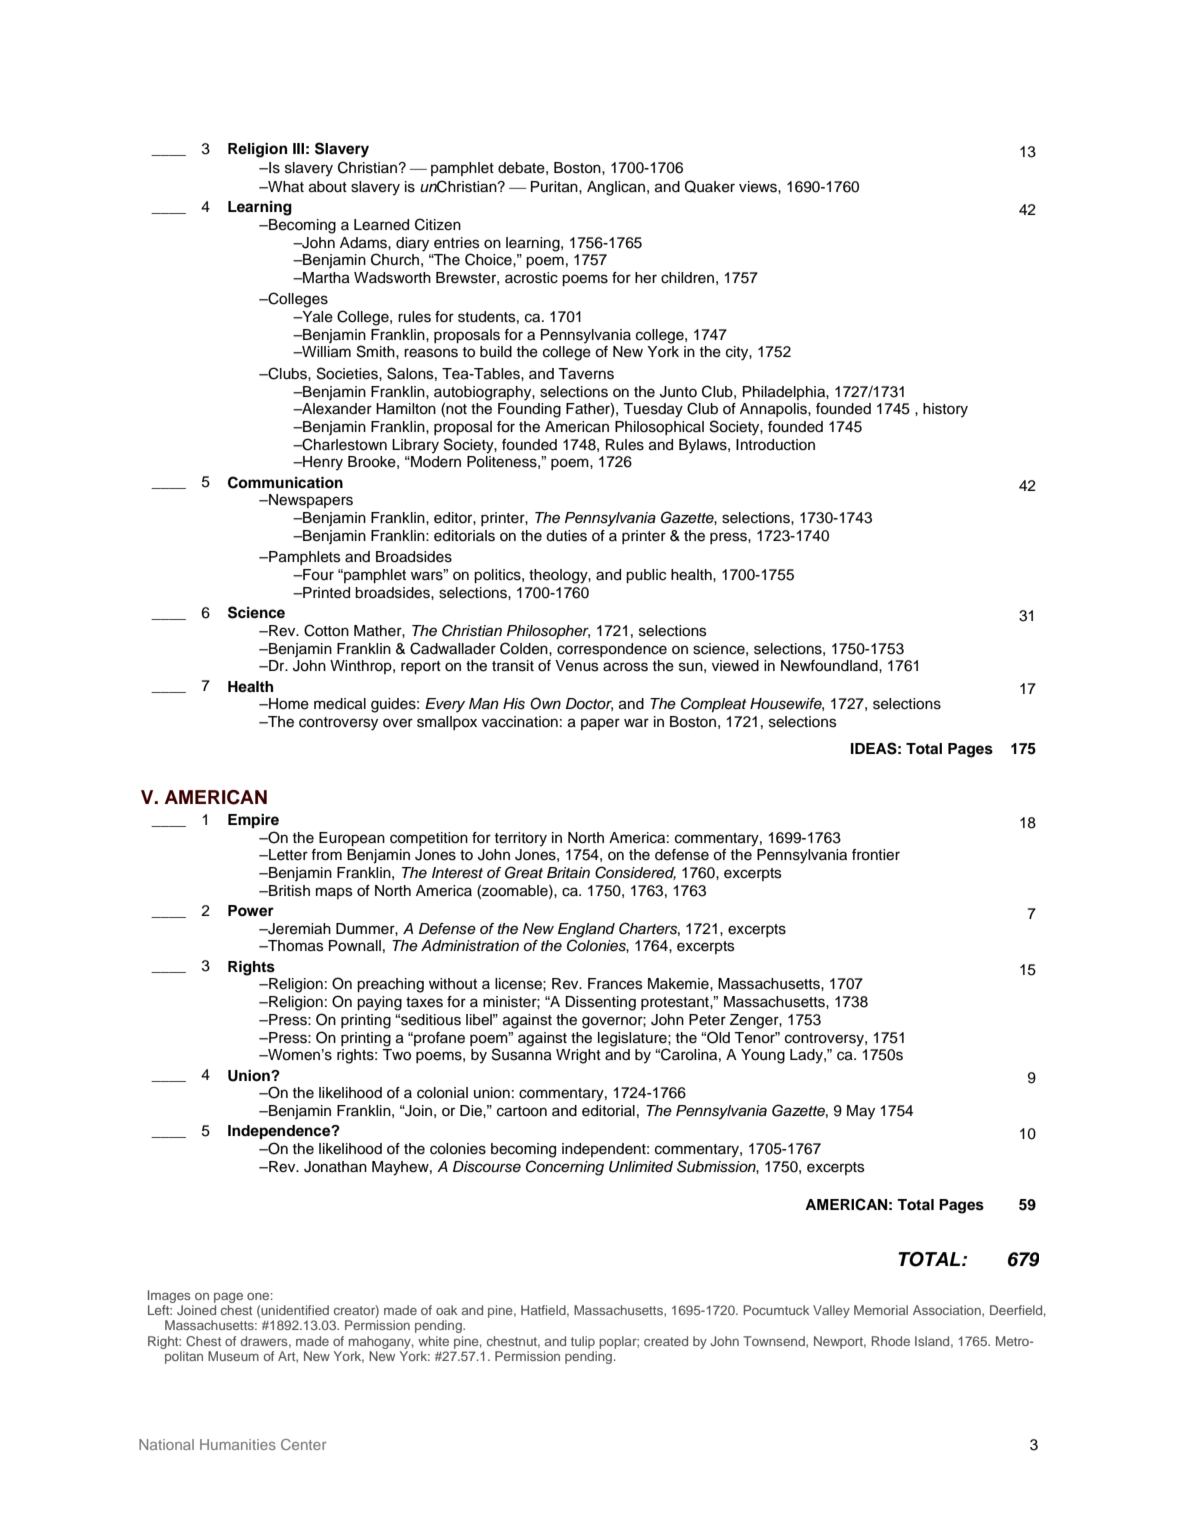 The height and width of the document is (1523, 1177). I want to click on Quaker, so click(710, 186).
